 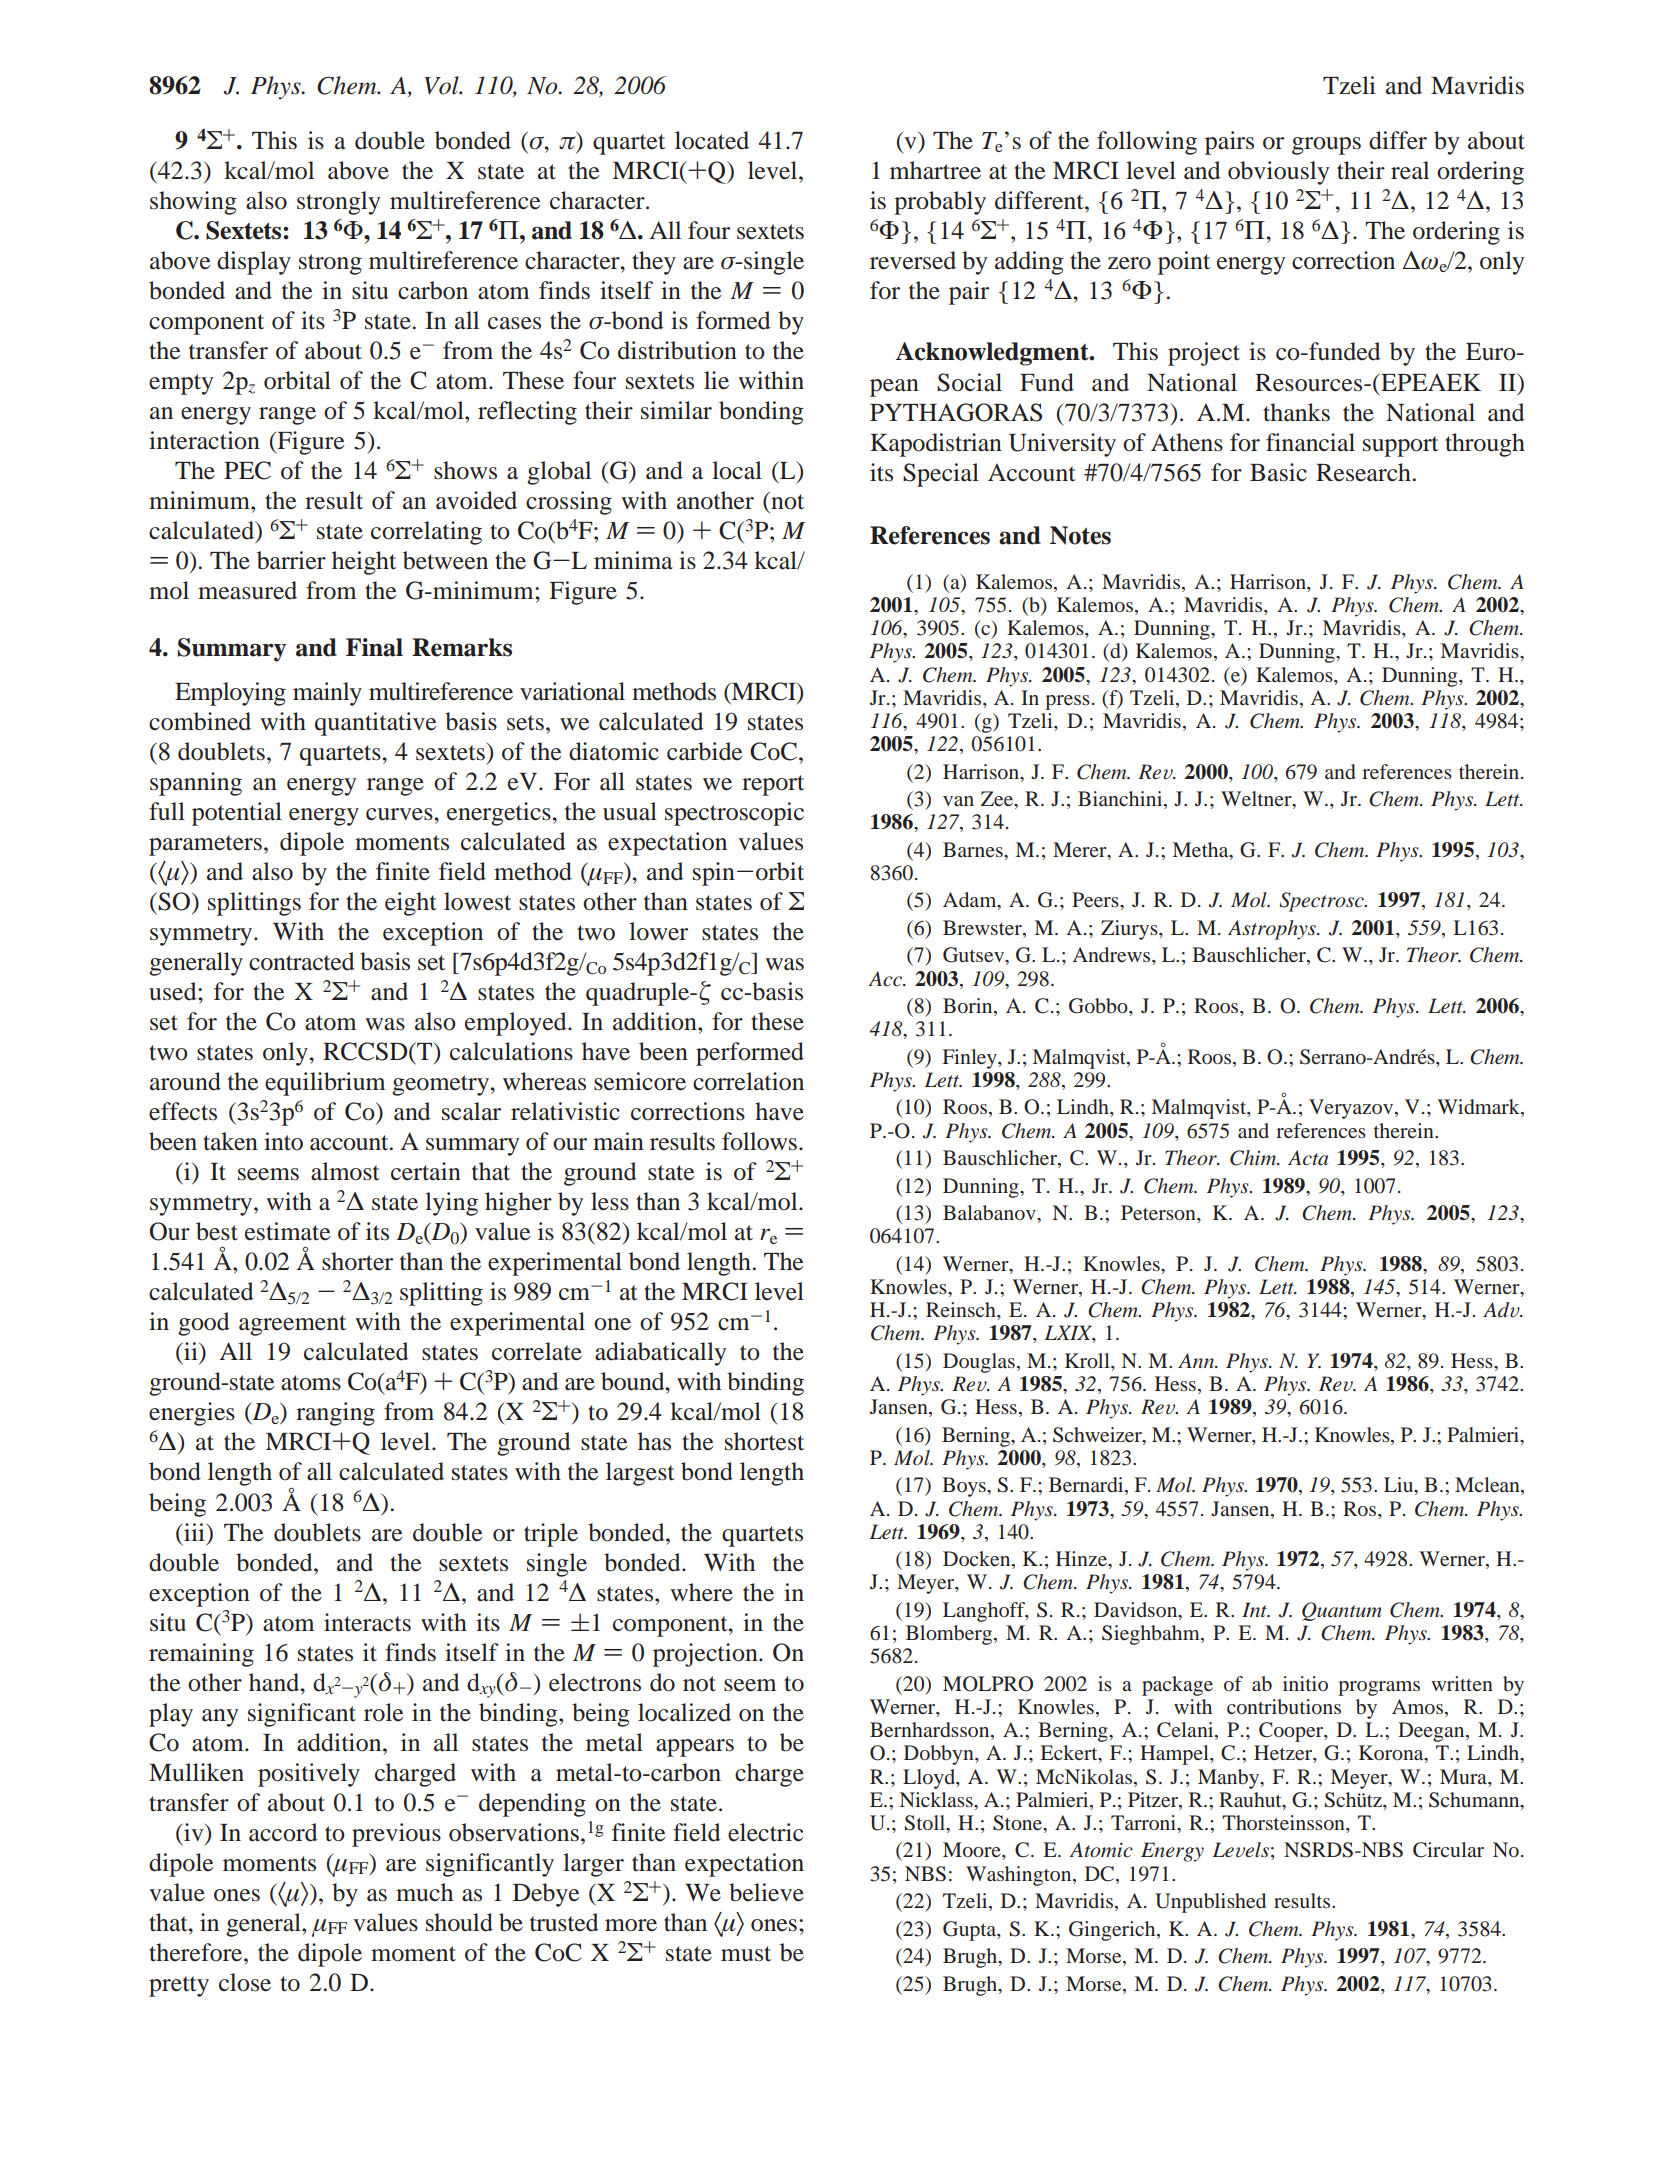 I want to click on Unpublished, so click(x=1210, y=1903).
